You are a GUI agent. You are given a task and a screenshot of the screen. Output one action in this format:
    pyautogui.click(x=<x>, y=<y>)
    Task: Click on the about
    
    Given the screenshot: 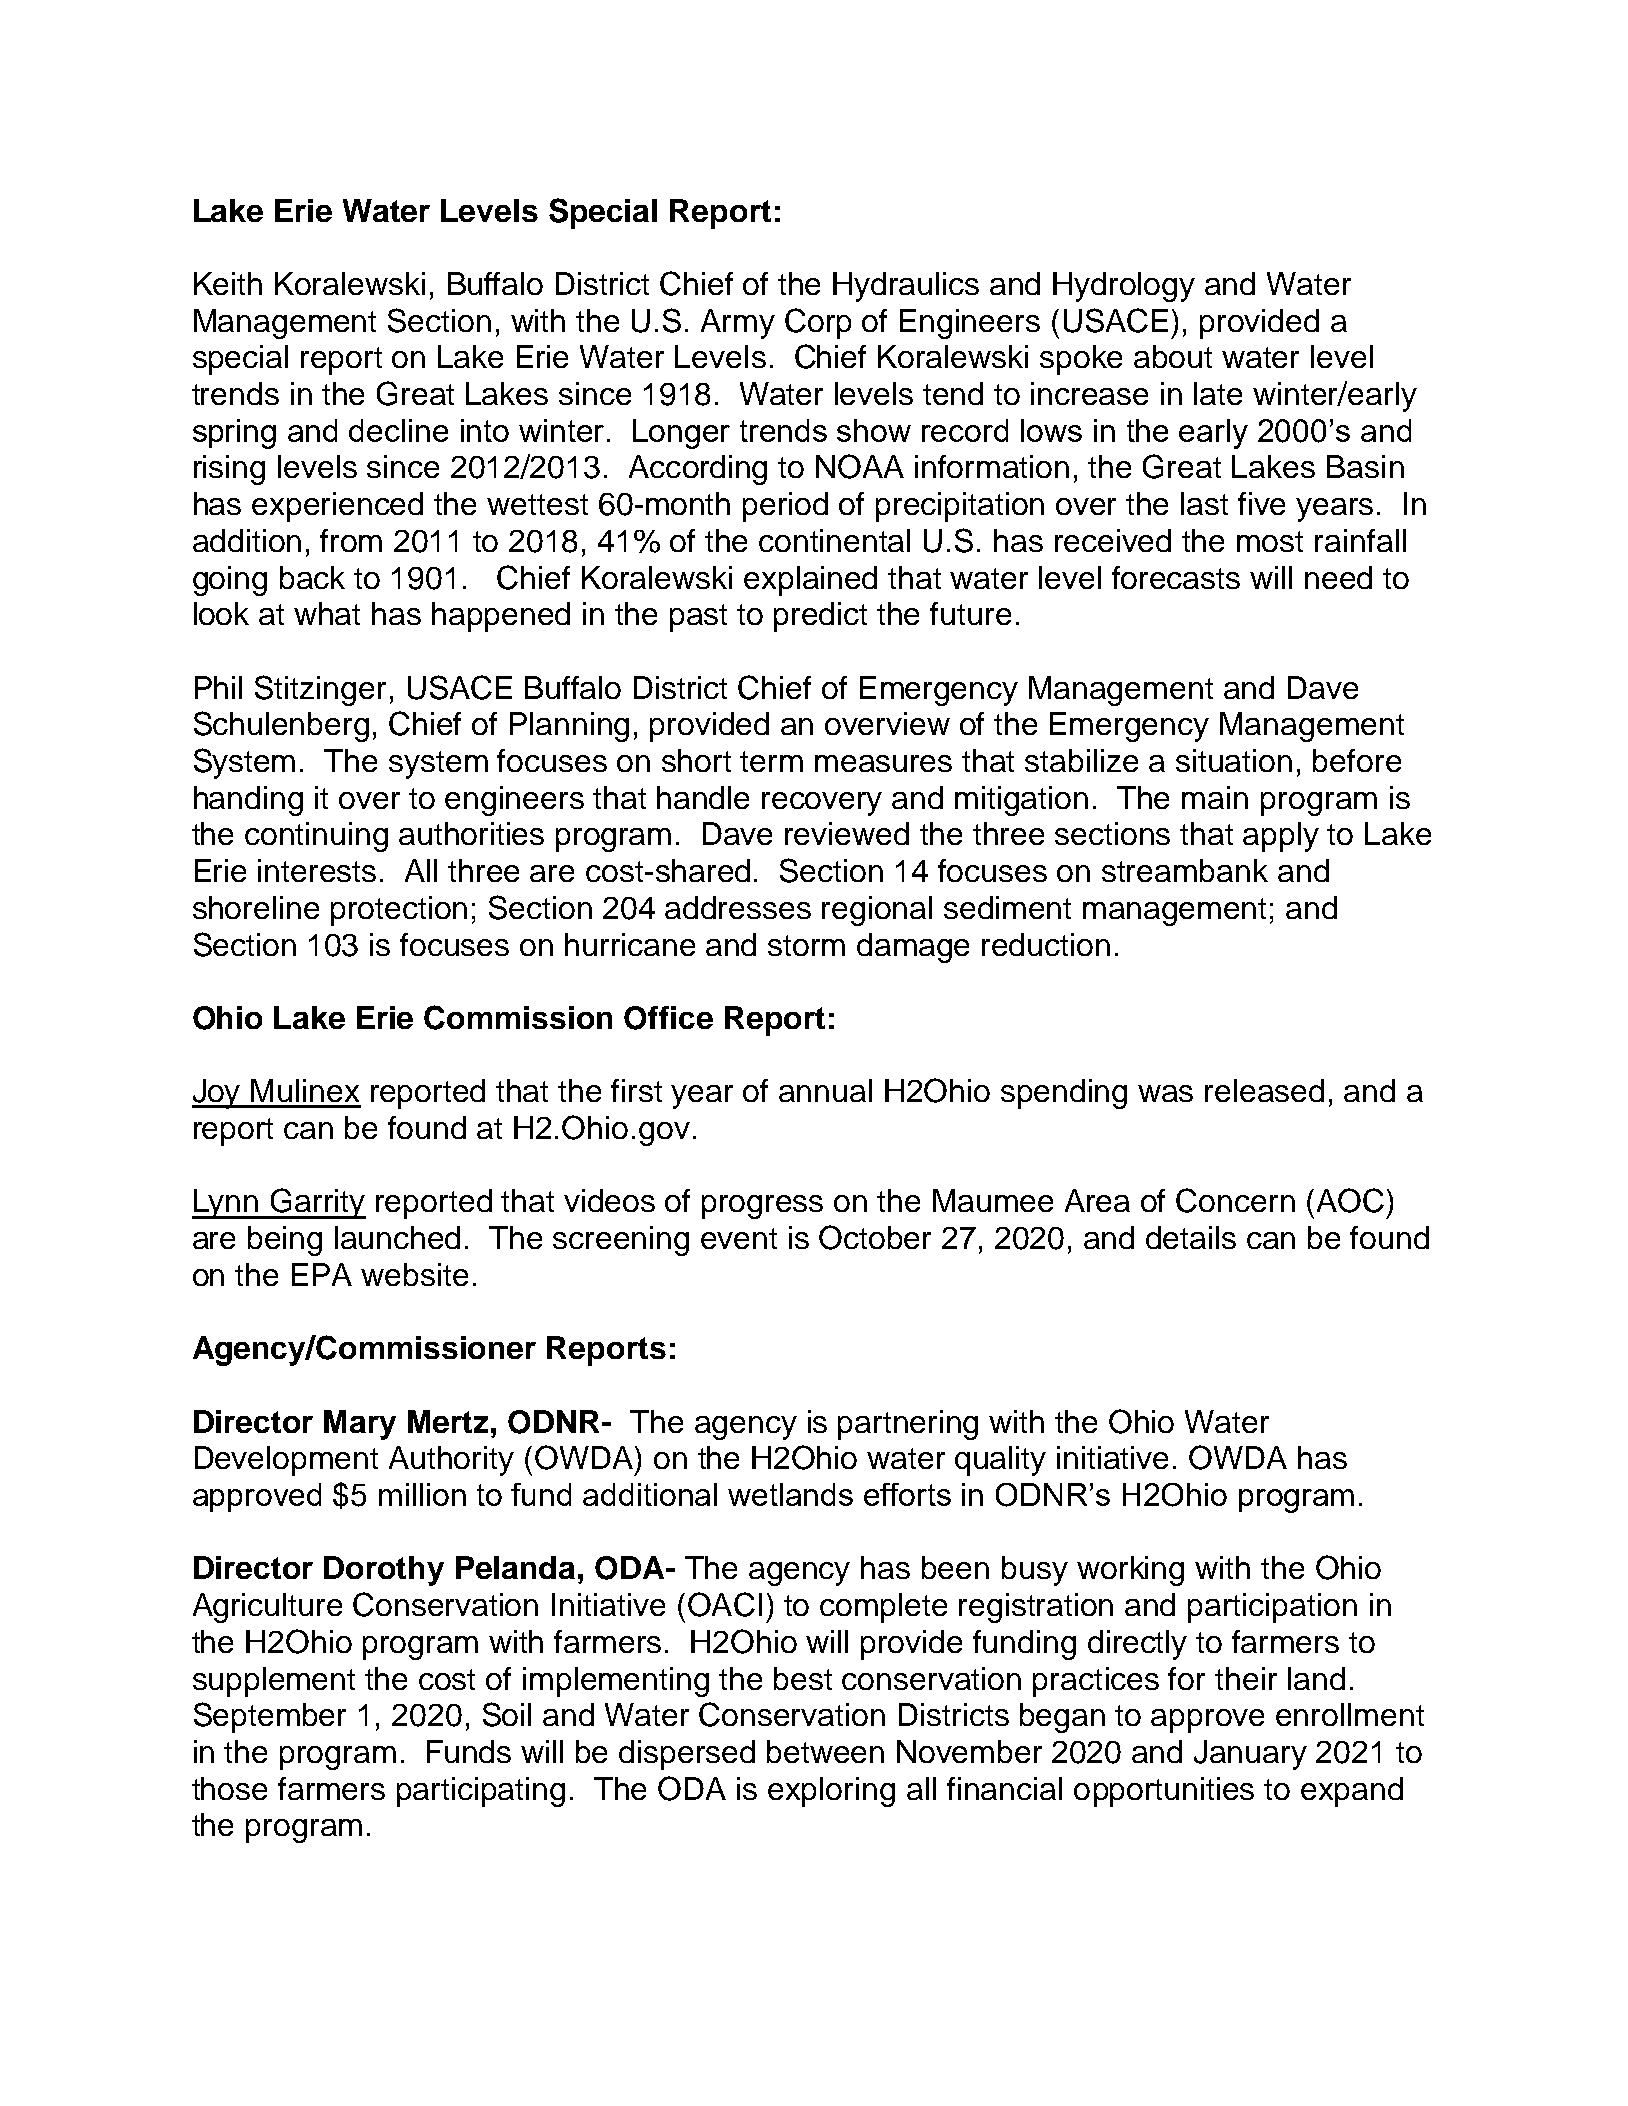 What is the action you would take?
    pyautogui.click(x=1173, y=356)
